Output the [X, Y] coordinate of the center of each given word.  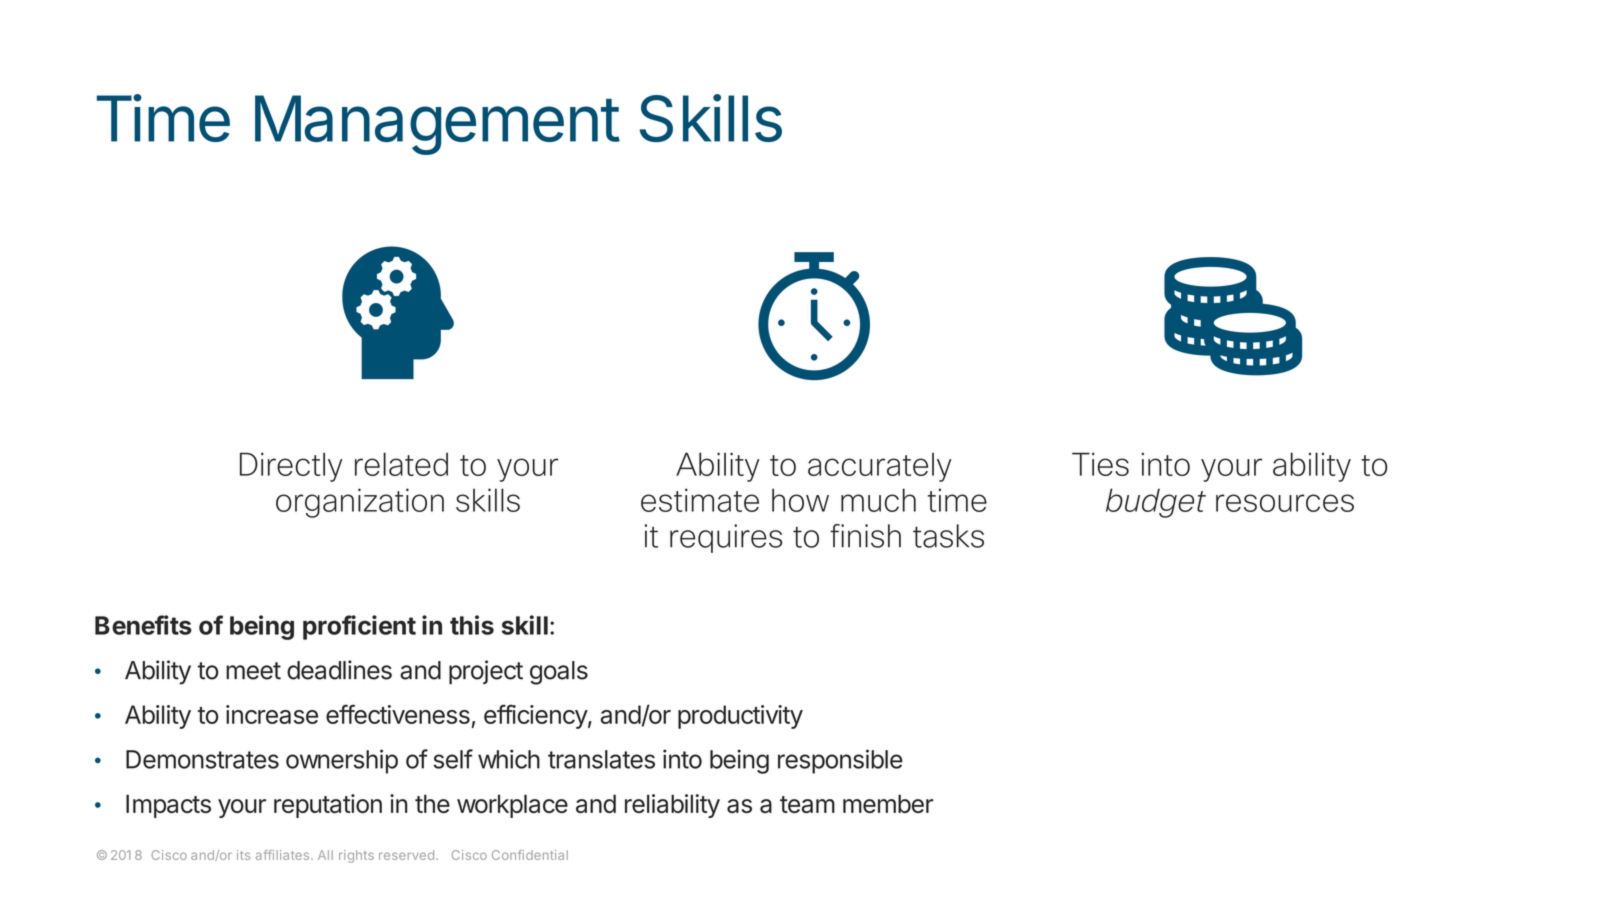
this [472, 625]
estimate [700, 500]
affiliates [282, 855]
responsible [840, 761]
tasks [948, 536]
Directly [291, 467]
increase [272, 714]
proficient [359, 627]
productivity [740, 717]
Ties [1100, 464]
